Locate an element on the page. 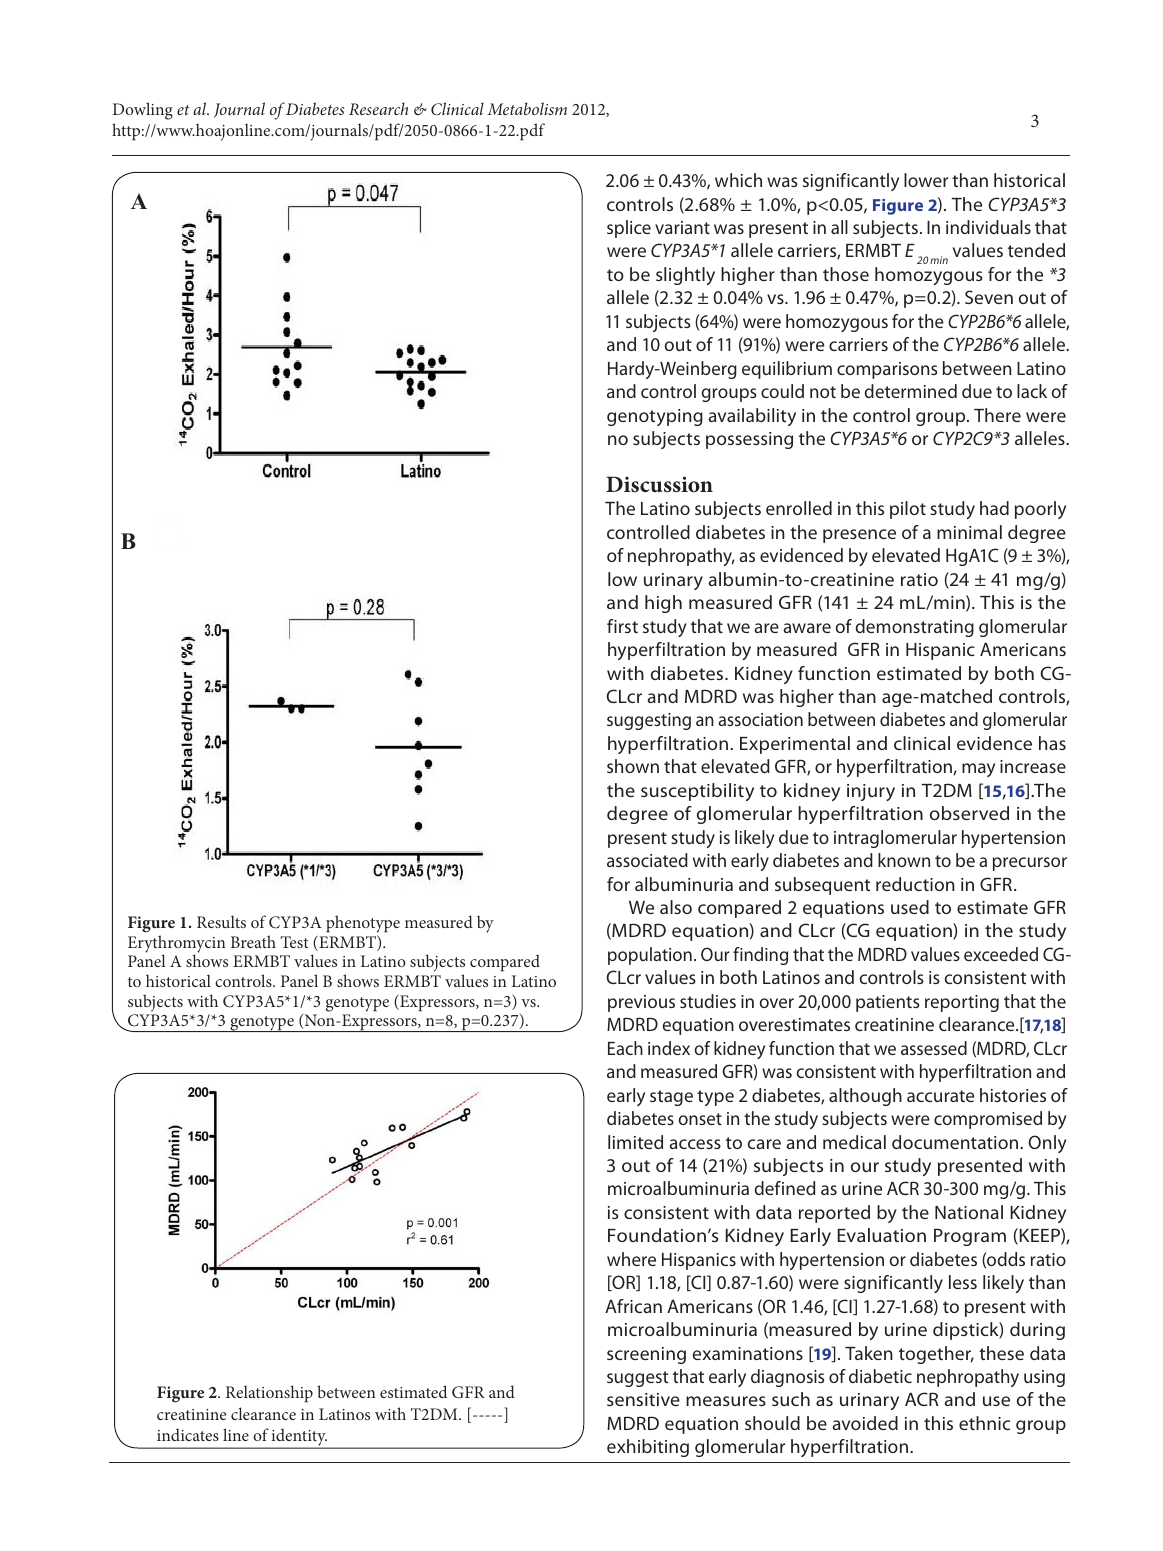 Image resolution: width=1163 pixels, height=1551 pixels. minimal is located at coordinates (969, 532).
